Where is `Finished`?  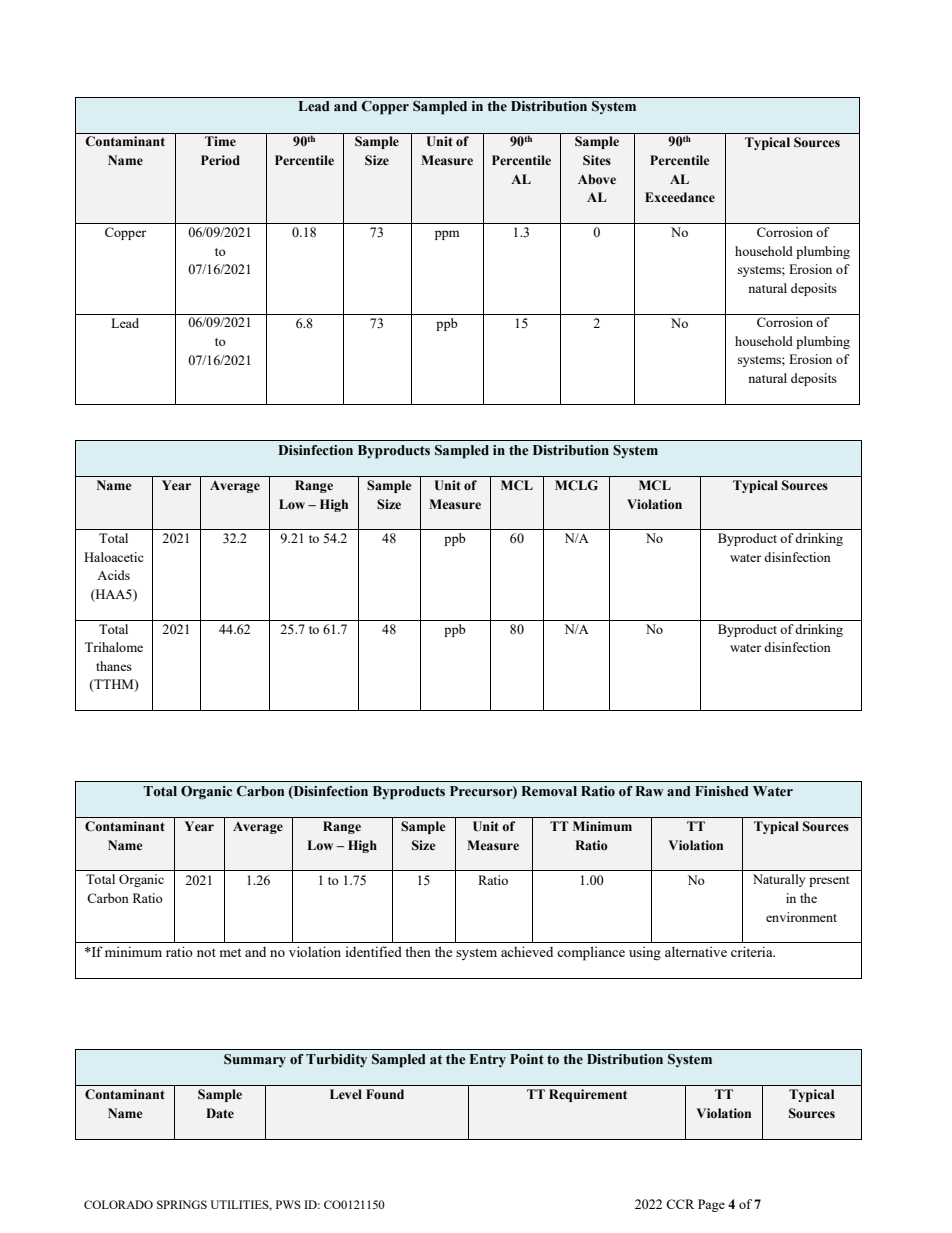
Finished is located at coordinates (722, 791).
